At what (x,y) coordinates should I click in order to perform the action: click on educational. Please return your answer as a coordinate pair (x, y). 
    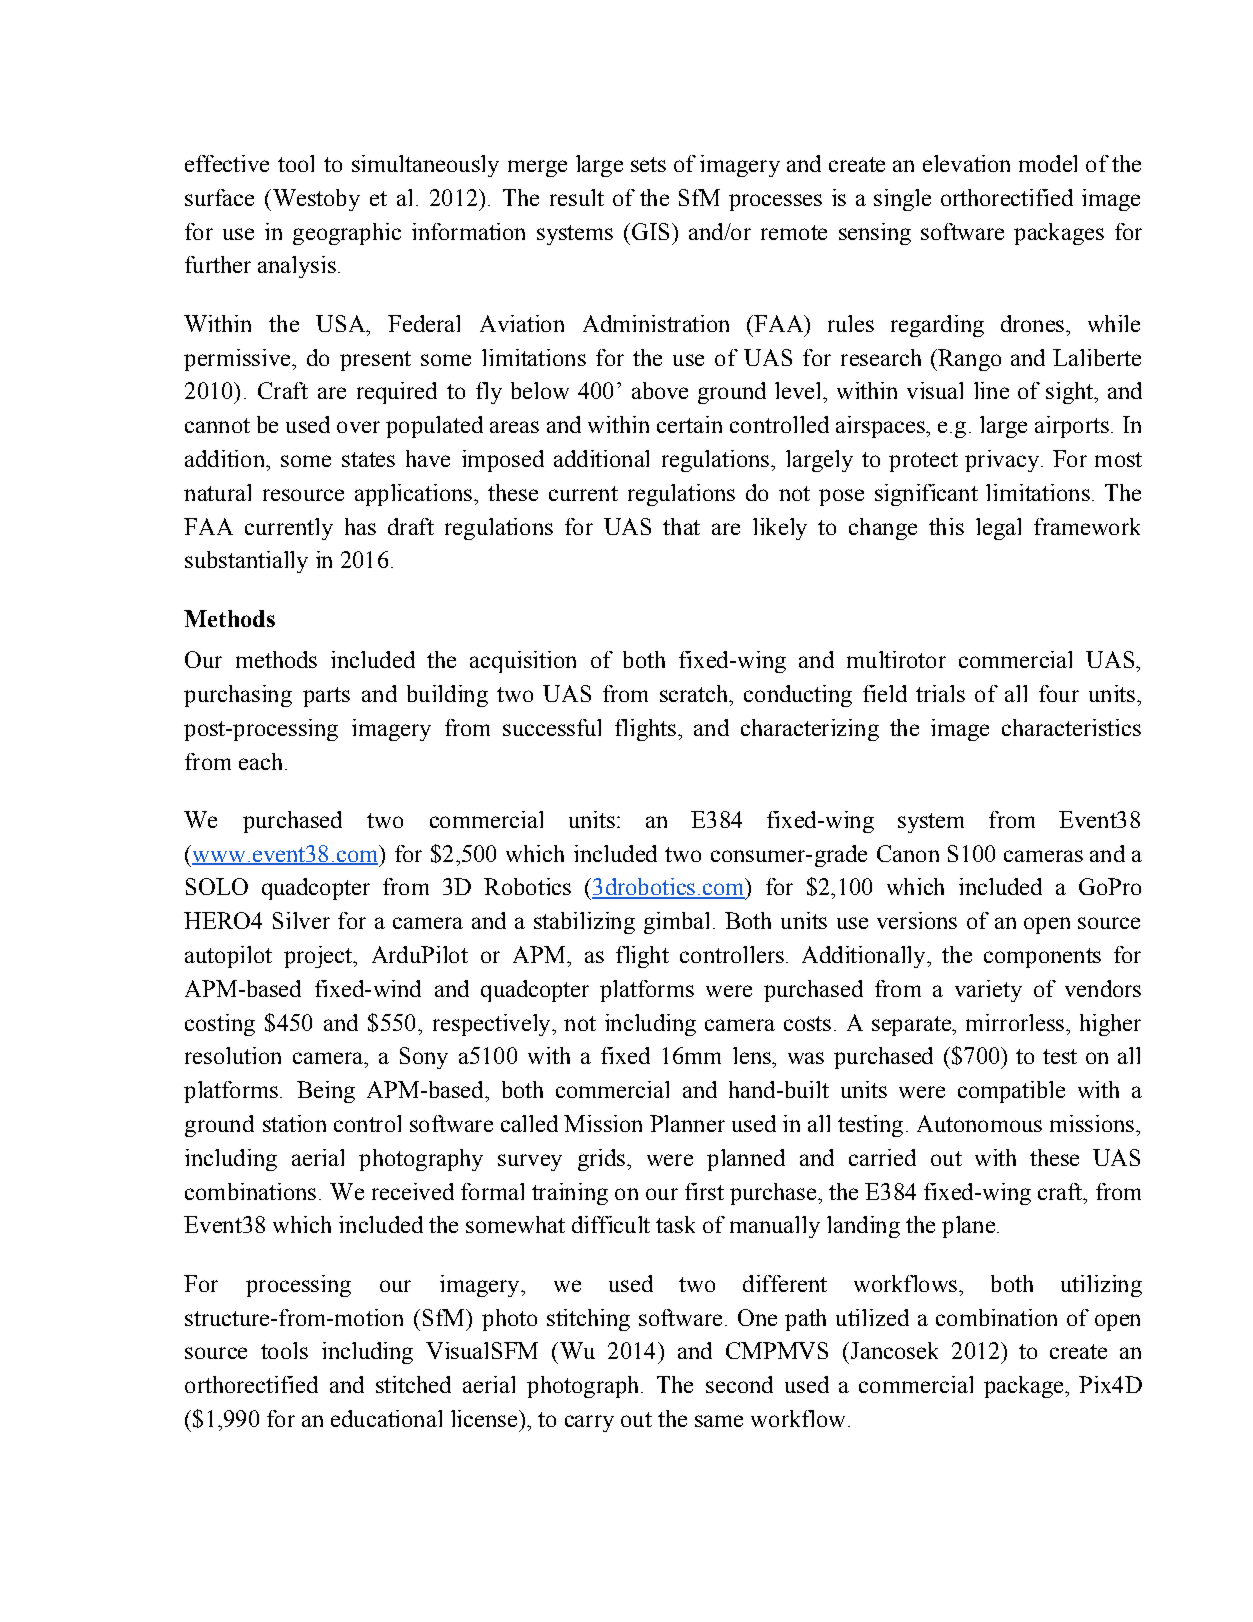
    Looking at the image, I should click on (386, 1418).
